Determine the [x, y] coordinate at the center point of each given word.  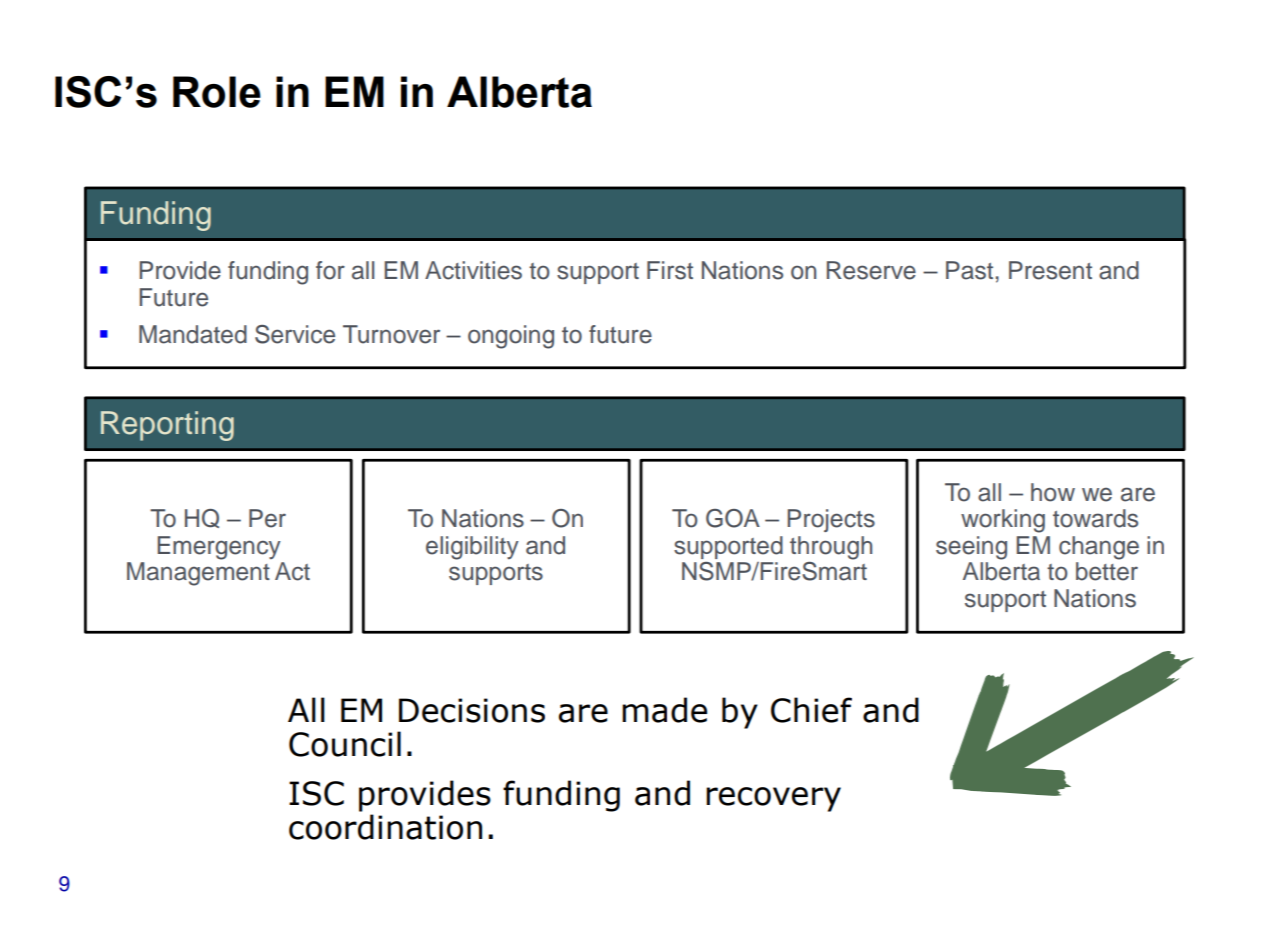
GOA [733, 518]
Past [969, 270]
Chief [811, 710]
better [1107, 571]
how [1053, 492]
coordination [385, 827]
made [664, 710]
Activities [473, 270]
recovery [773, 799]
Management [198, 574]
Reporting [167, 426]
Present [1050, 270]
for [330, 270]
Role [217, 92]
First [670, 270]
